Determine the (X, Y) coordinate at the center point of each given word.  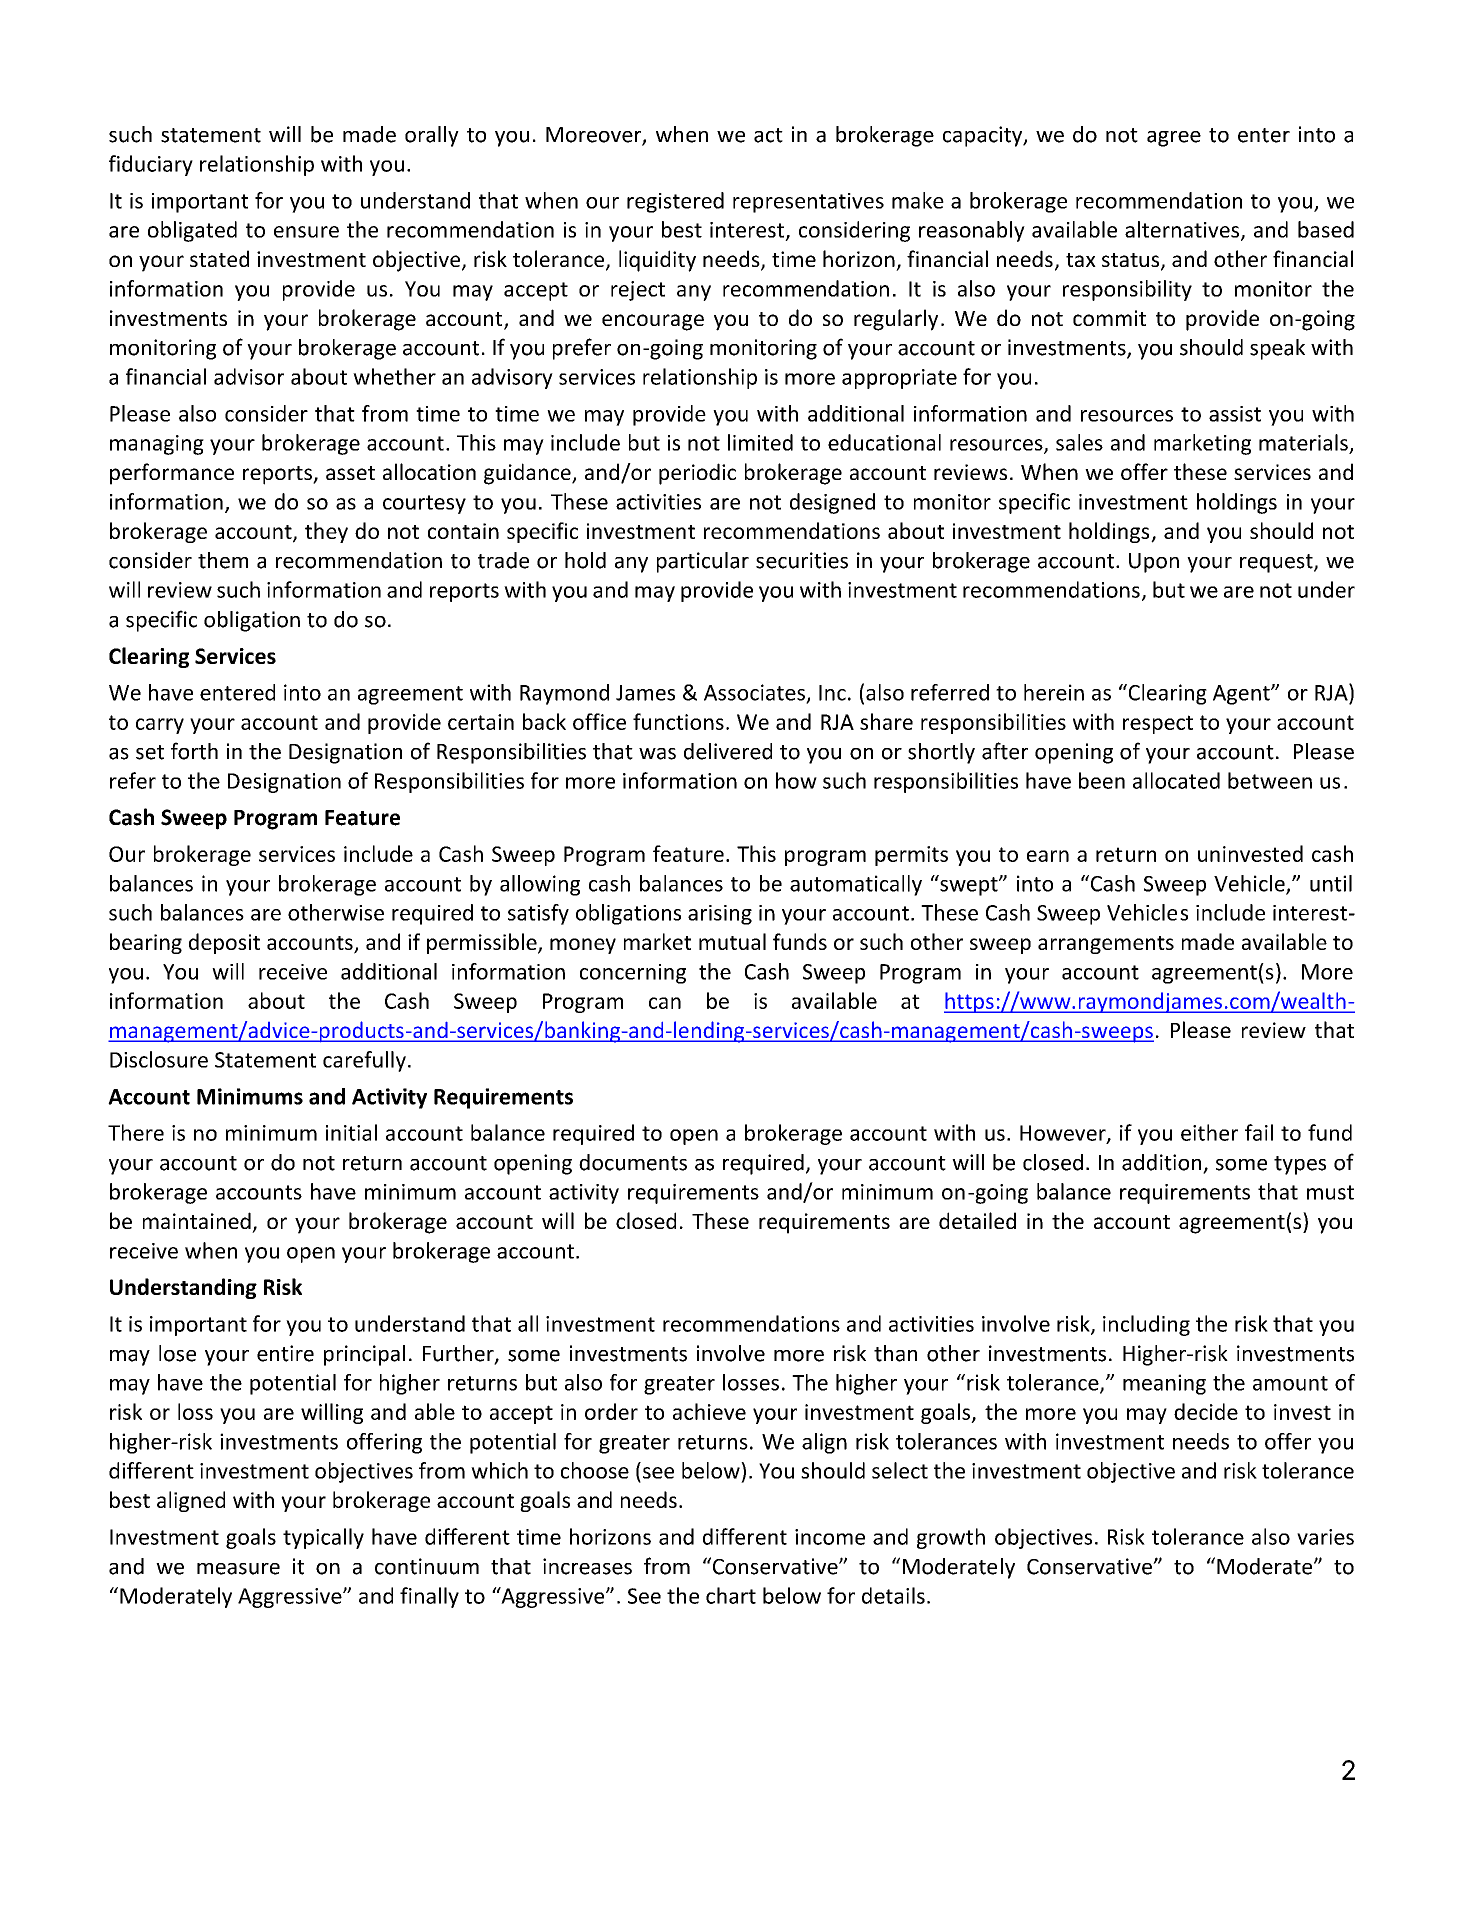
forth (194, 751)
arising (720, 915)
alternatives (1183, 230)
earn (1048, 856)
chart (731, 1595)
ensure (306, 232)
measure (238, 1569)
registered (675, 202)
